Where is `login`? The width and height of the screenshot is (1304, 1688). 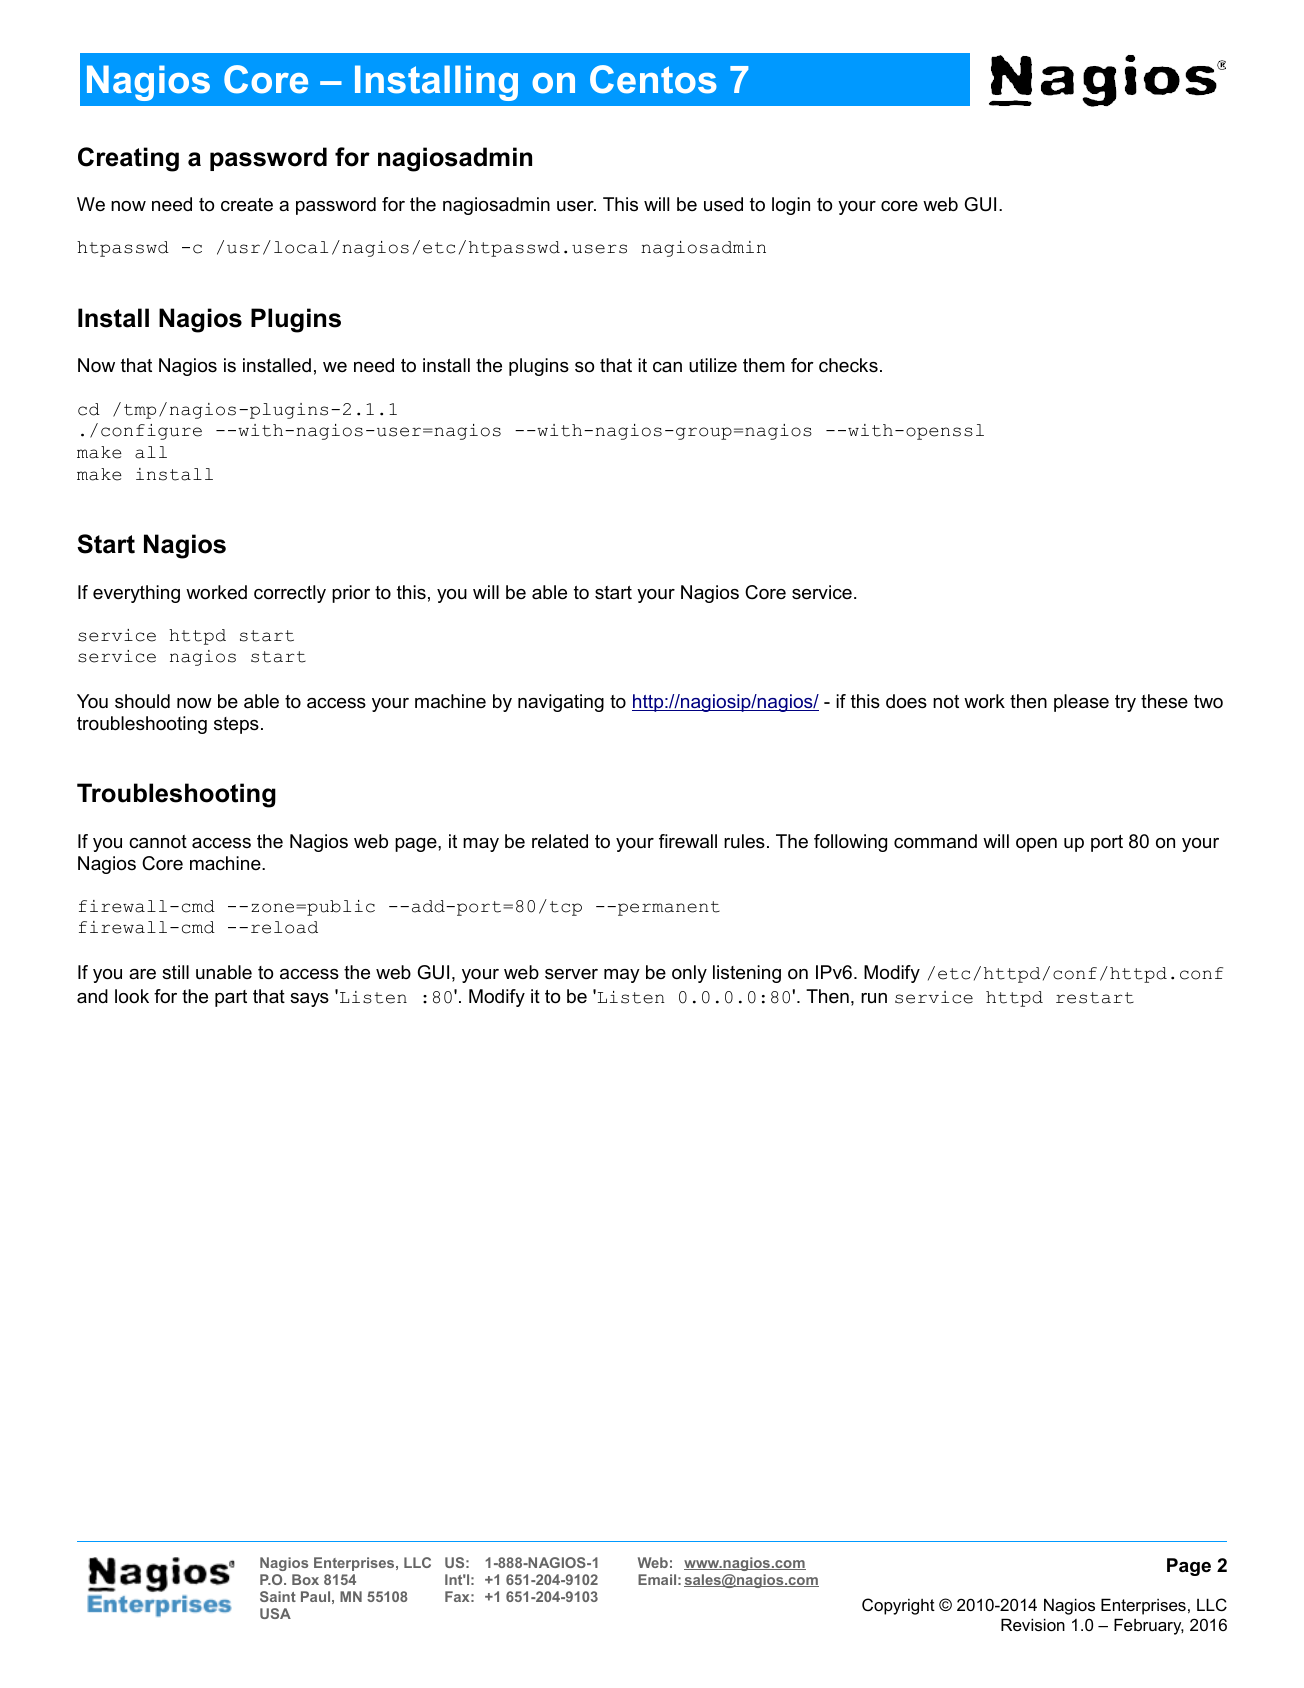
login is located at coordinates (791, 206).
